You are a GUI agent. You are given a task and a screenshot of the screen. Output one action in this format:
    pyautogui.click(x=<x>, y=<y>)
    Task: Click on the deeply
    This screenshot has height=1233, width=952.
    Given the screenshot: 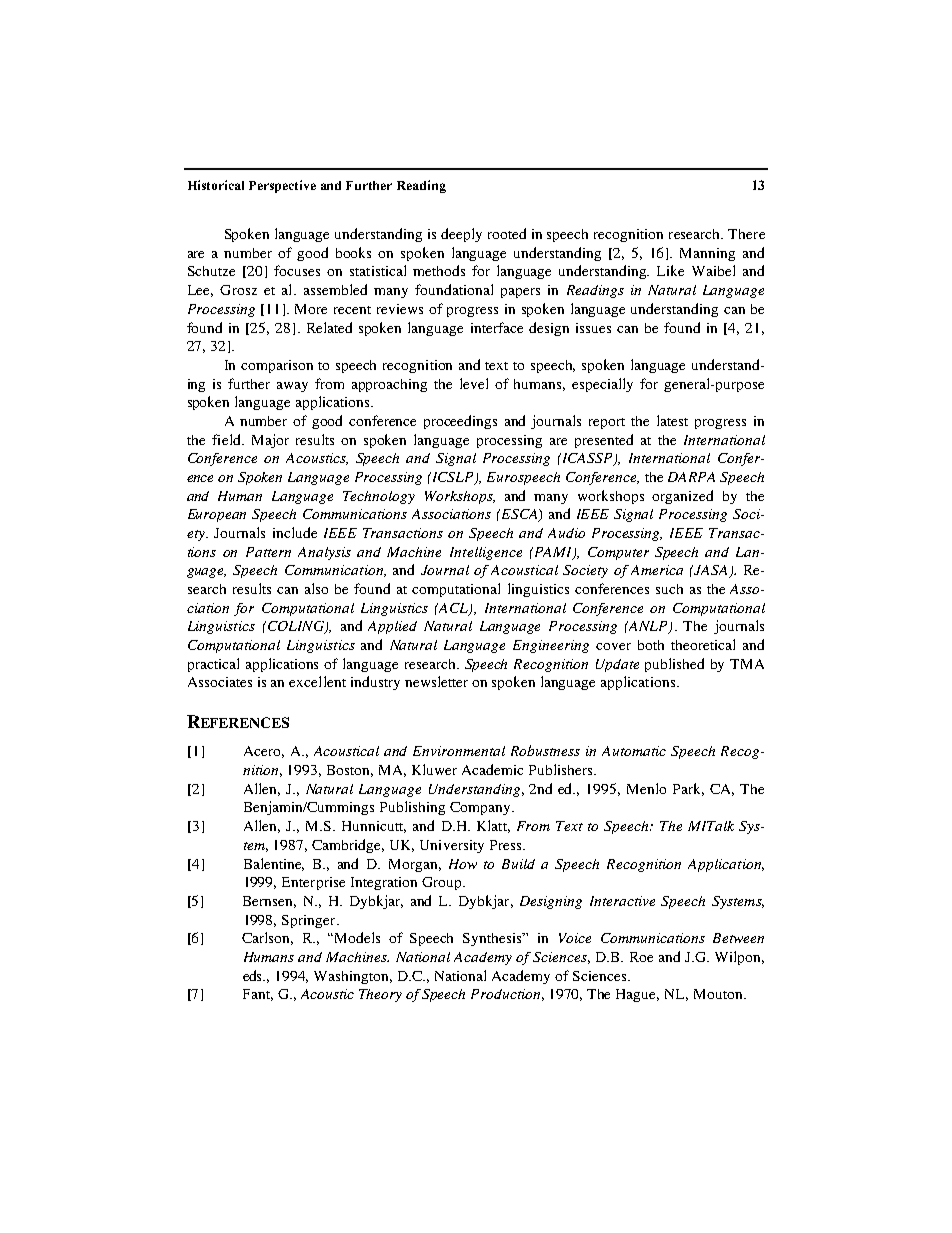 What is the action you would take?
    pyautogui.click(x=461, y=235)
